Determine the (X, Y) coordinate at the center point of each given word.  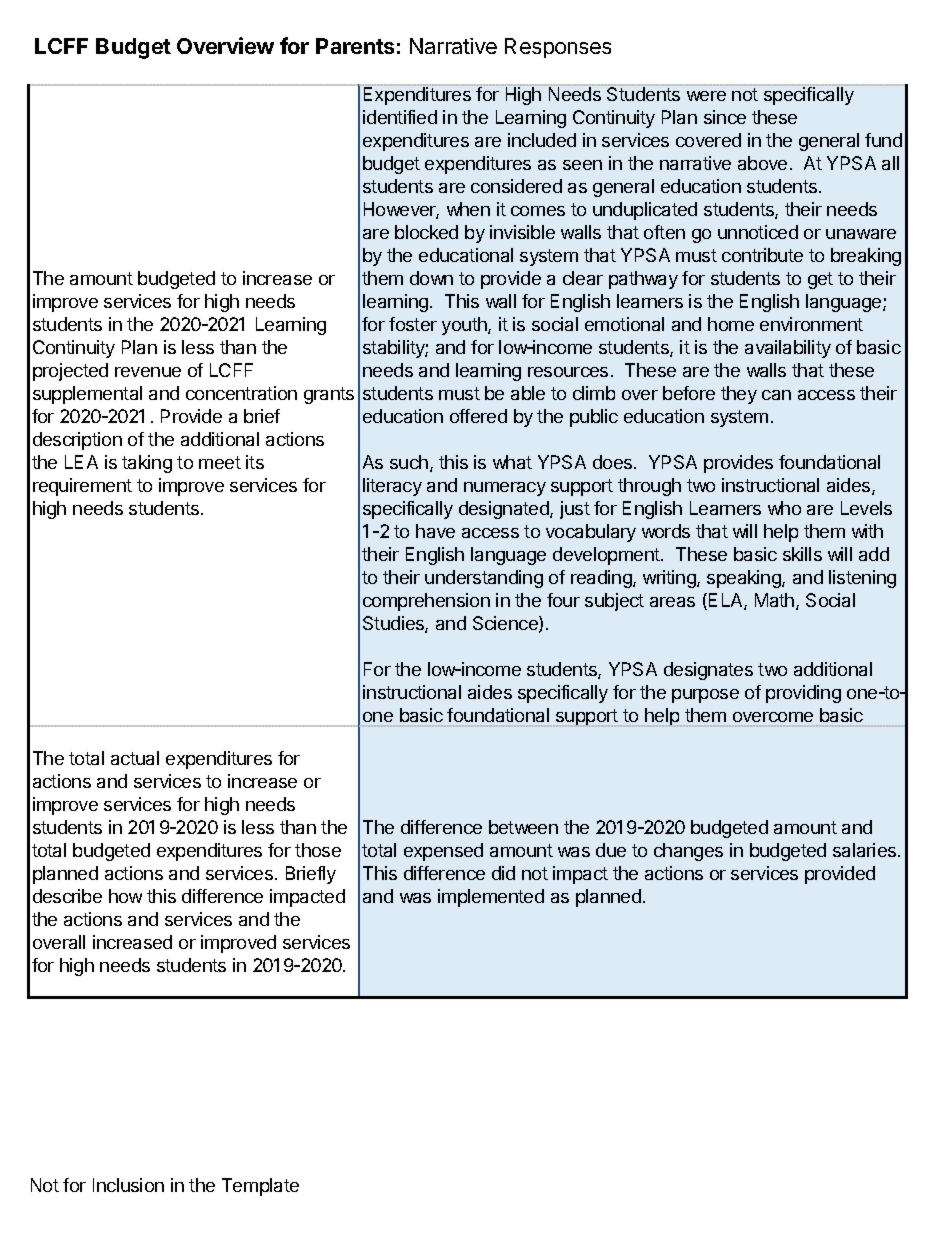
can (776, 395)
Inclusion (128, 1185)
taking (147, 464)
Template (260, 1187)
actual (135, 758)
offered (478, 416)
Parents (355, 46)
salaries (866, 850)
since (725, 117)
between (523, 827)
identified (400, 117)
